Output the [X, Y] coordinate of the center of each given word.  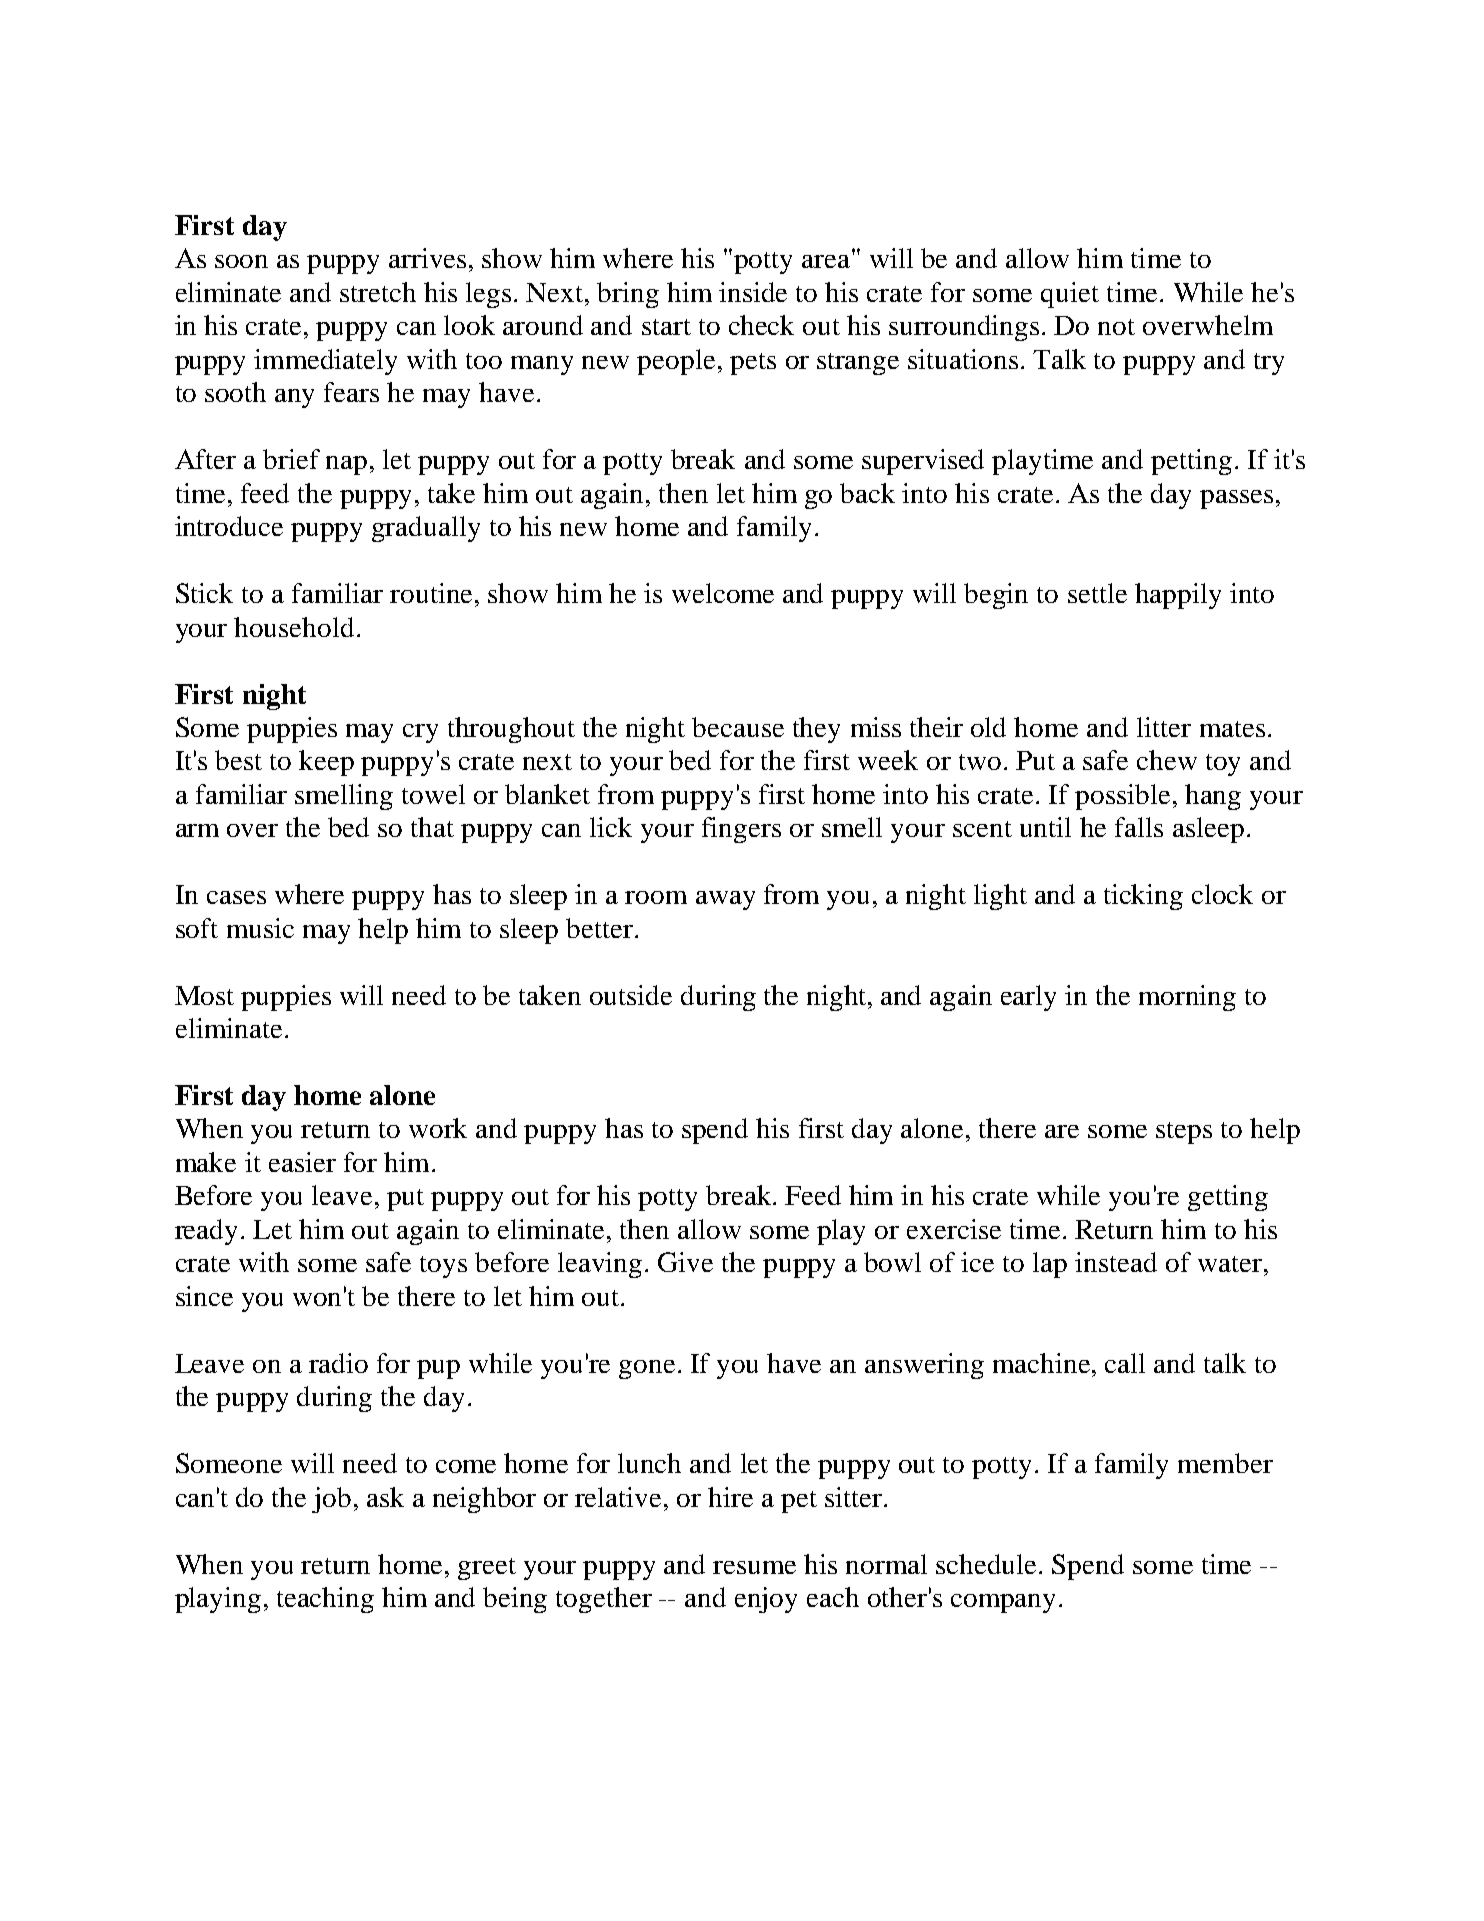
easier [302, 1162]
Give [685, 1262]
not [1116, 327]
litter [1164, 727]
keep [326, 763]
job [331, 1500]
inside [753, 292]
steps [1184, 1133]
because [738, 727]
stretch [378, 292]
